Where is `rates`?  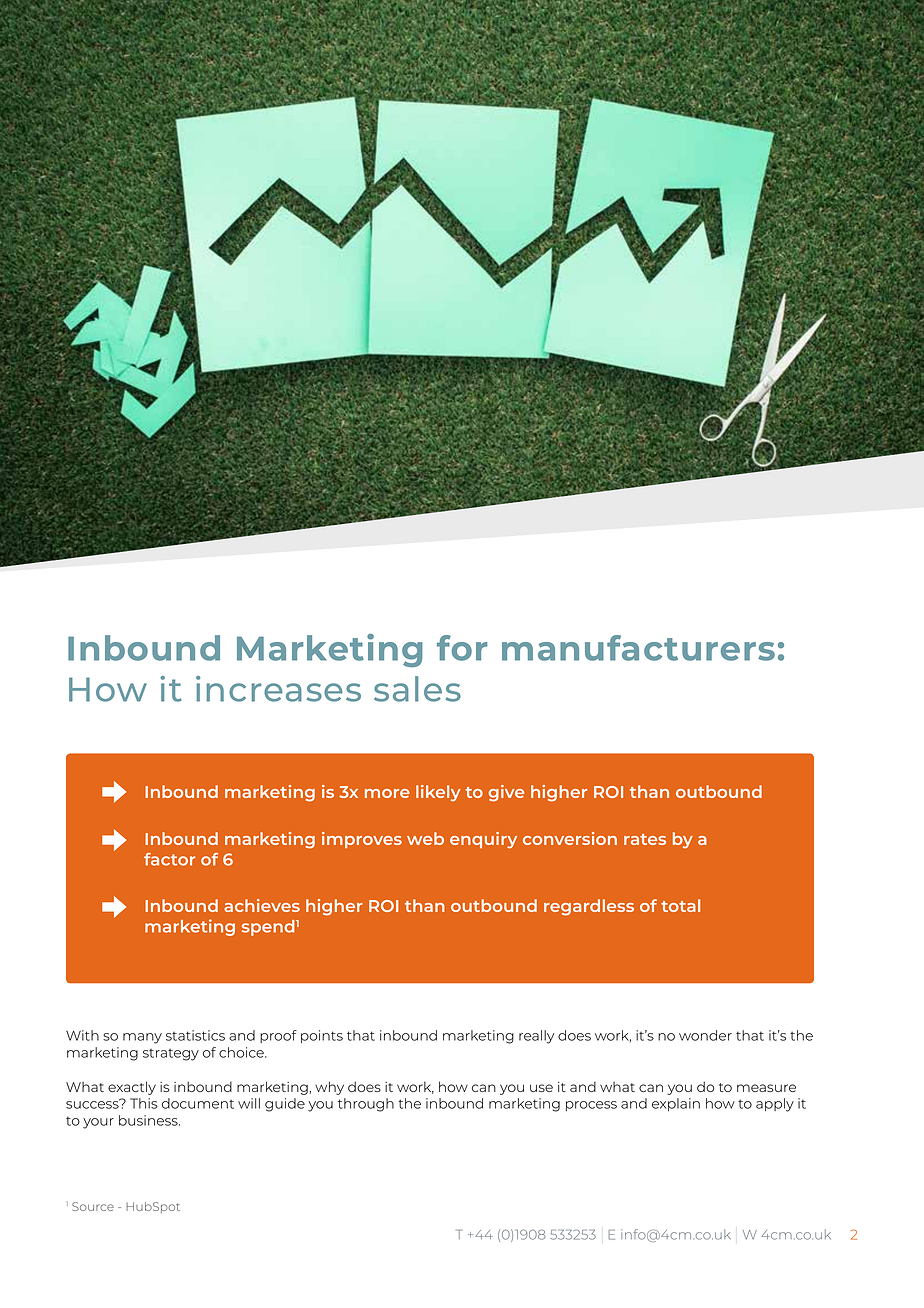 rates is located at coordinates (645, 839).
